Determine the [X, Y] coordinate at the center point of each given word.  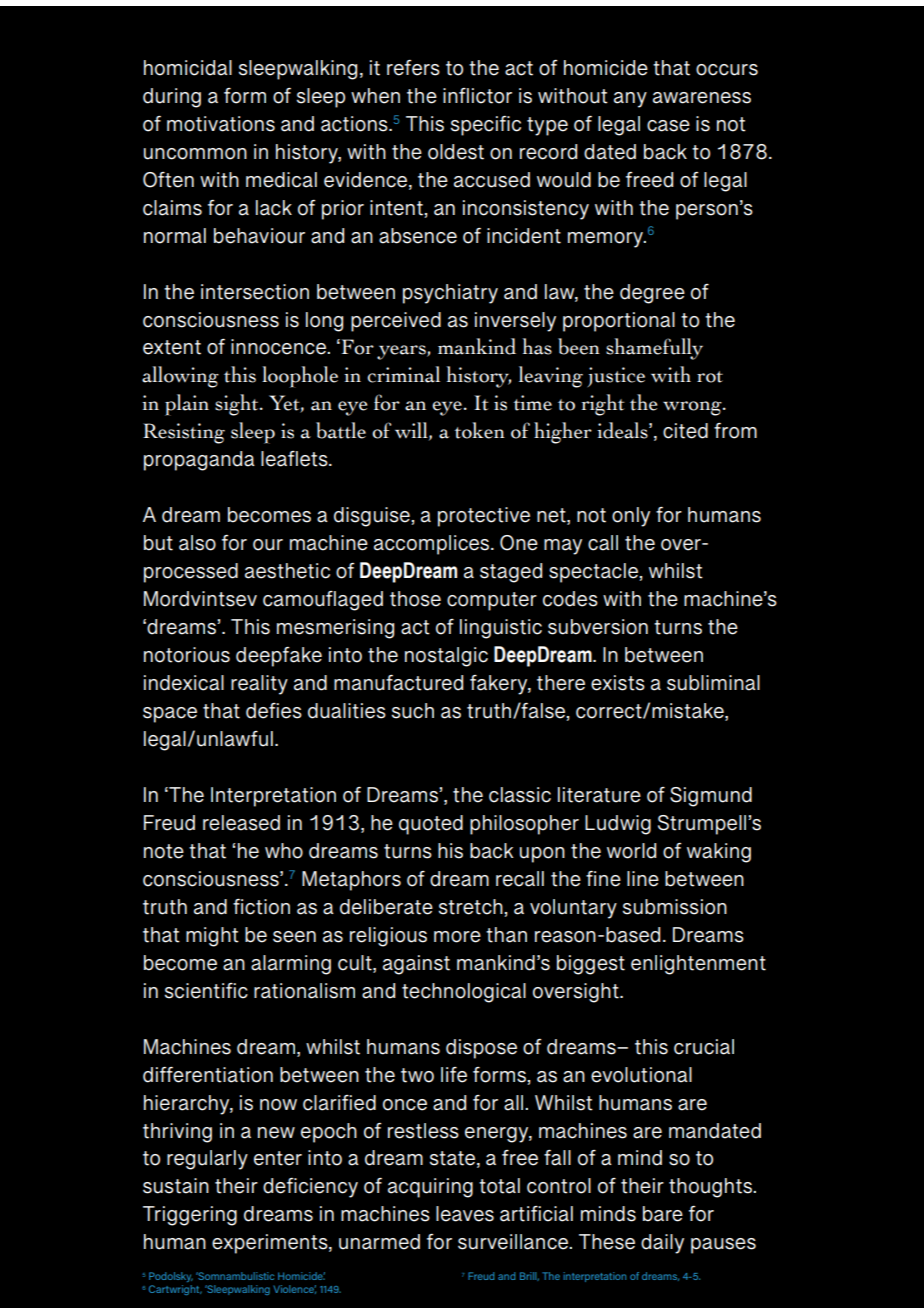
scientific [206, 991]
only [631, 517]
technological [464, 993]
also [197, 543]
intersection [255, 292]
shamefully [654, 349]
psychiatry [450, 294]
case [668, 126]
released [241, 823]
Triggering [190, 1216]
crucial [704, 1047]
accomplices [433, 545]
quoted [431, 825]
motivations [221, 124]
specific [486, 126]
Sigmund [711, 797]
